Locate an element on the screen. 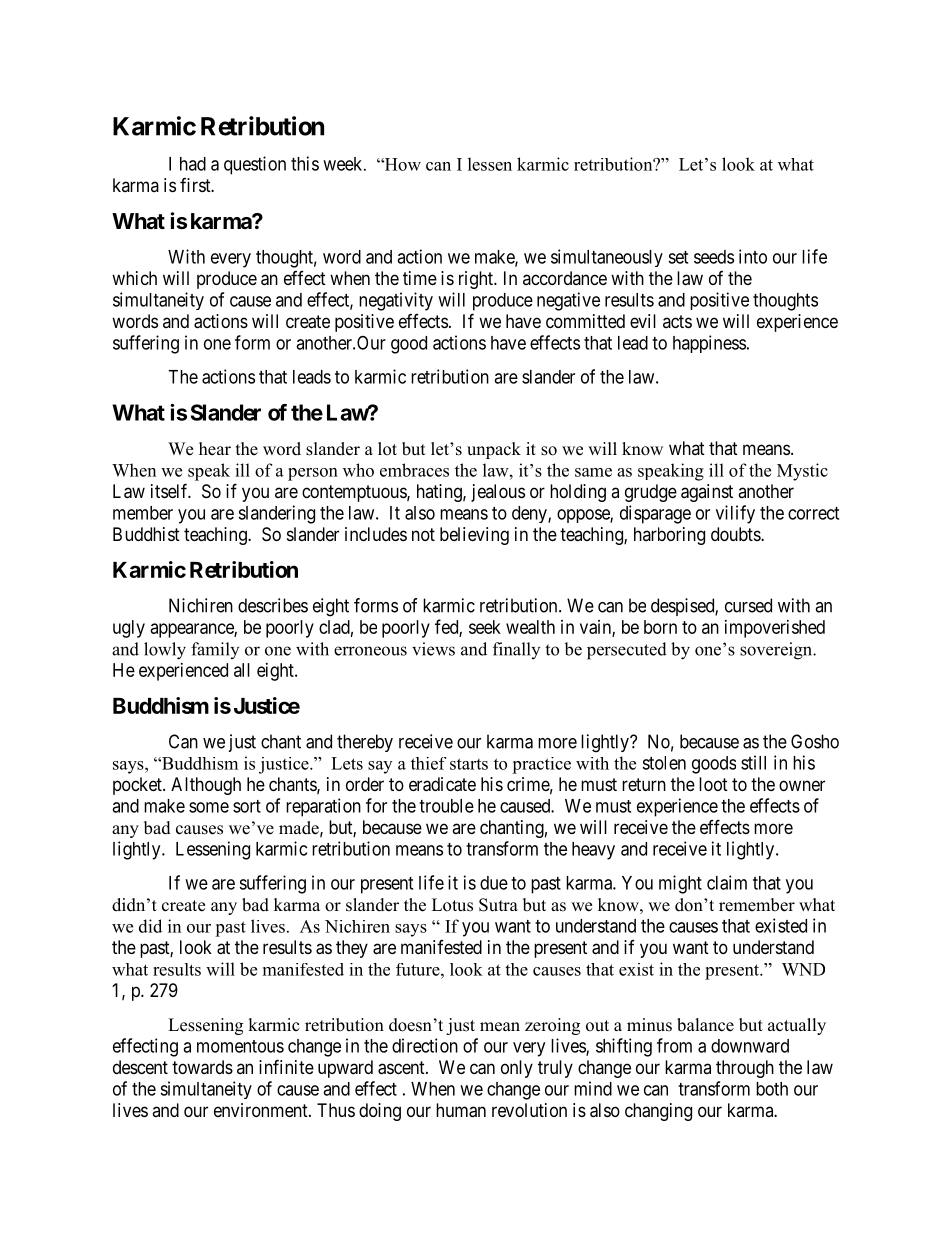 This screenshot has height=1233, width=952. itself is located at coordinates (171, 490).
